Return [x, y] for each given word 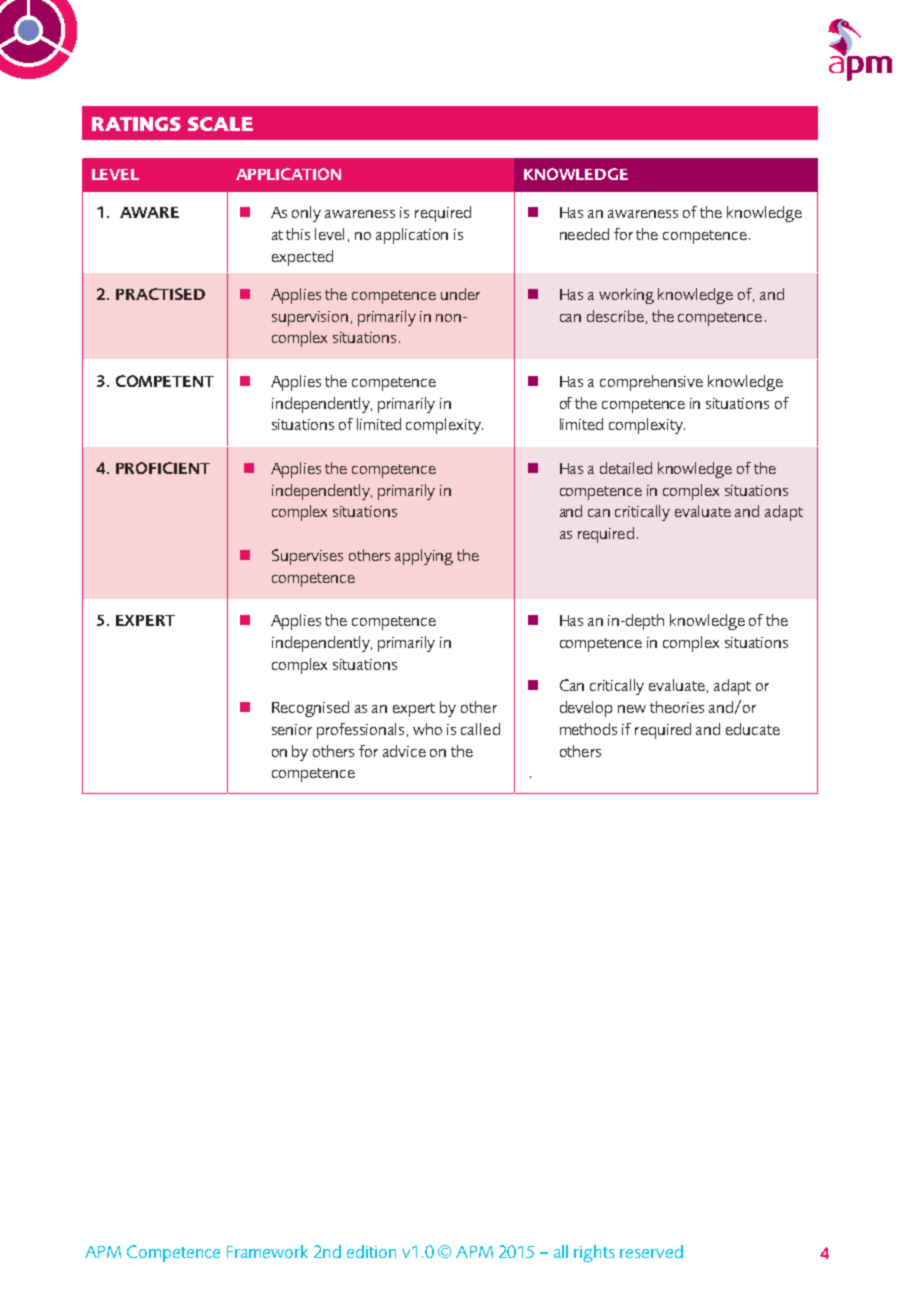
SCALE [220, 124]
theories [677, 707]
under [460, 294]
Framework [267, 1251]
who [427, 729]
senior [292, 729]
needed [584, 234]
